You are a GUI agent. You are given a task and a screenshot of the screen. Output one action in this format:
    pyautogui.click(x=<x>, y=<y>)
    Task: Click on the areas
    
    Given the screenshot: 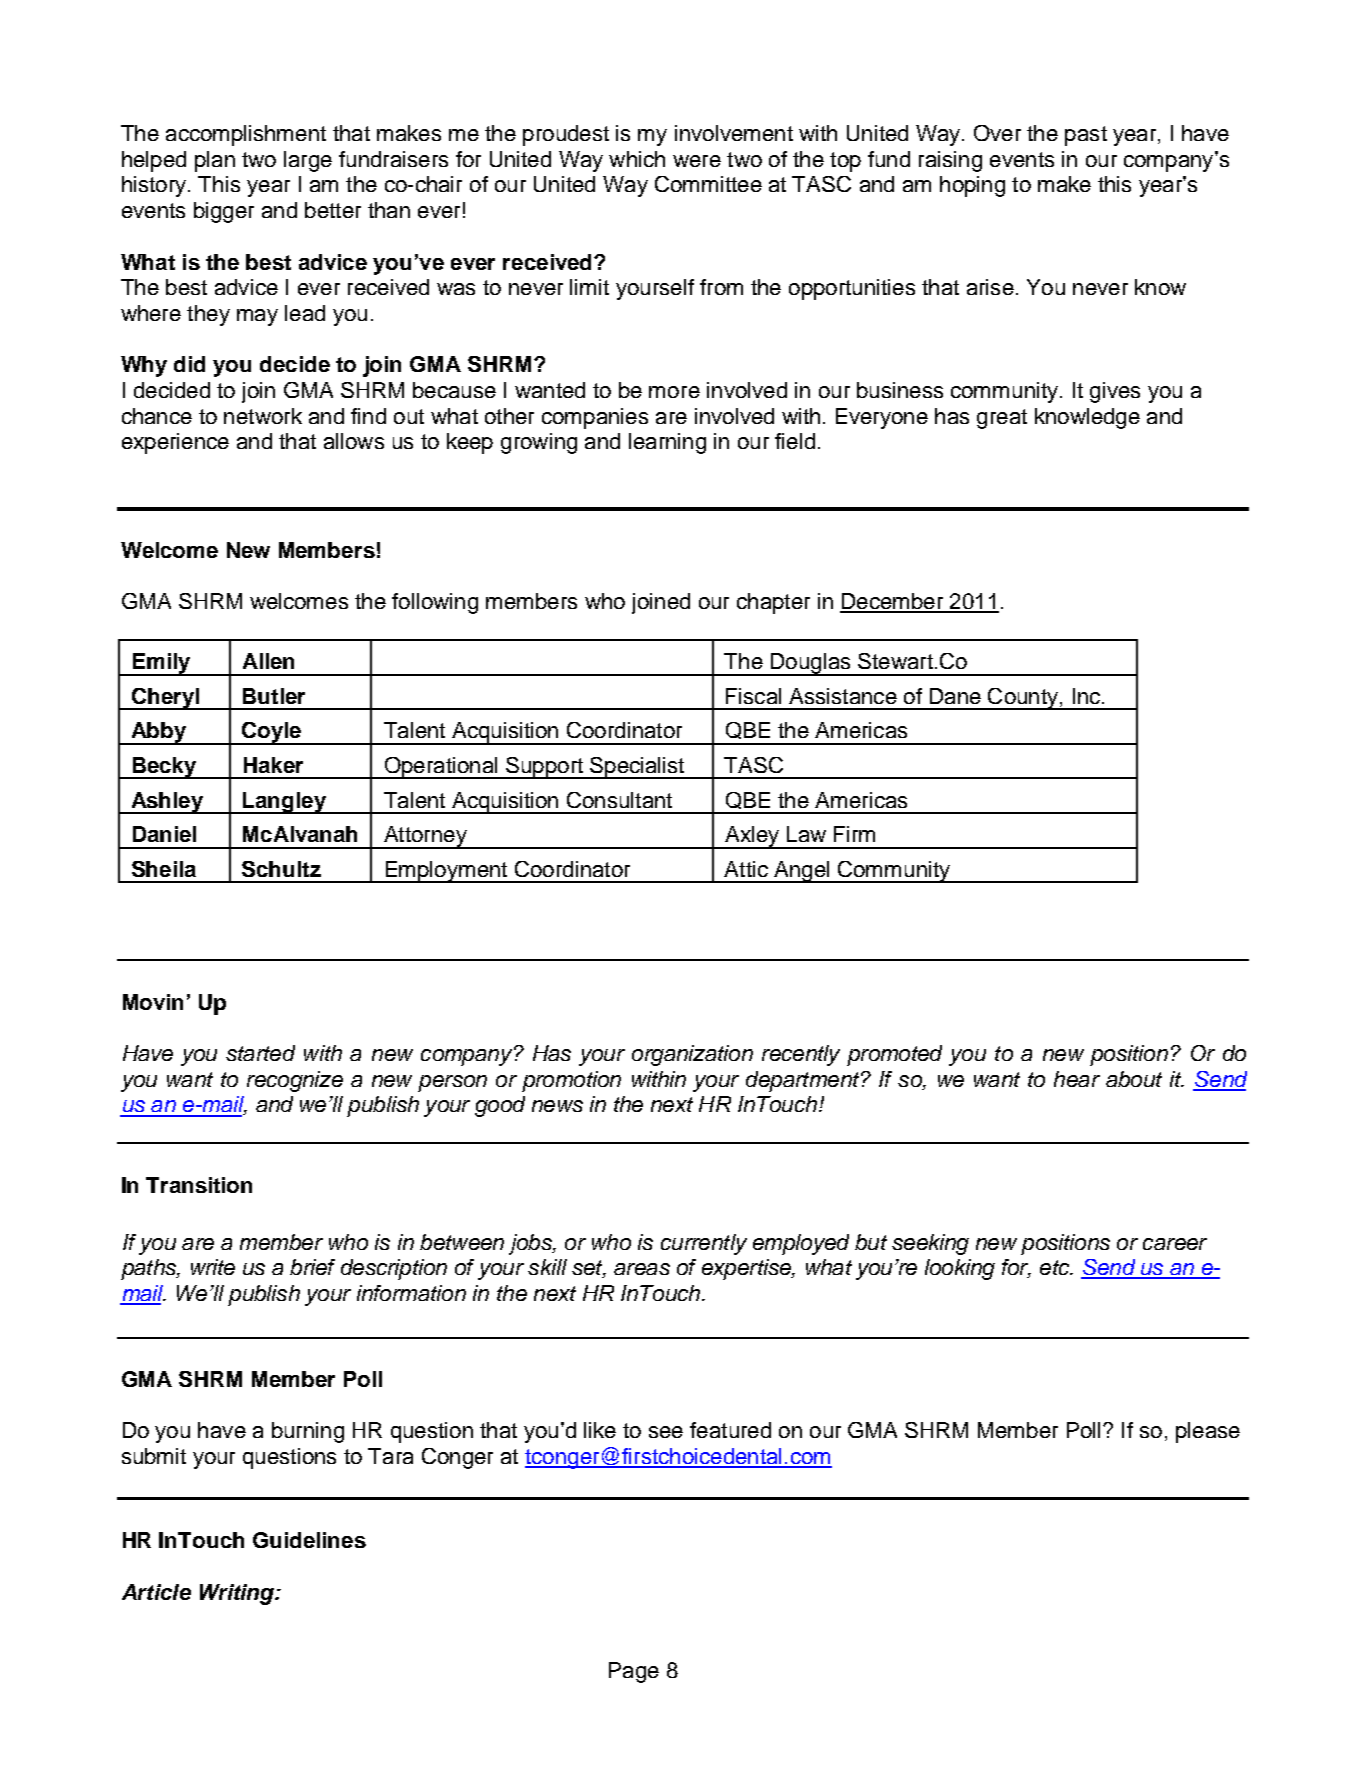 What is the action you would take?
    pyautogui.click(x=642, y=1269)
